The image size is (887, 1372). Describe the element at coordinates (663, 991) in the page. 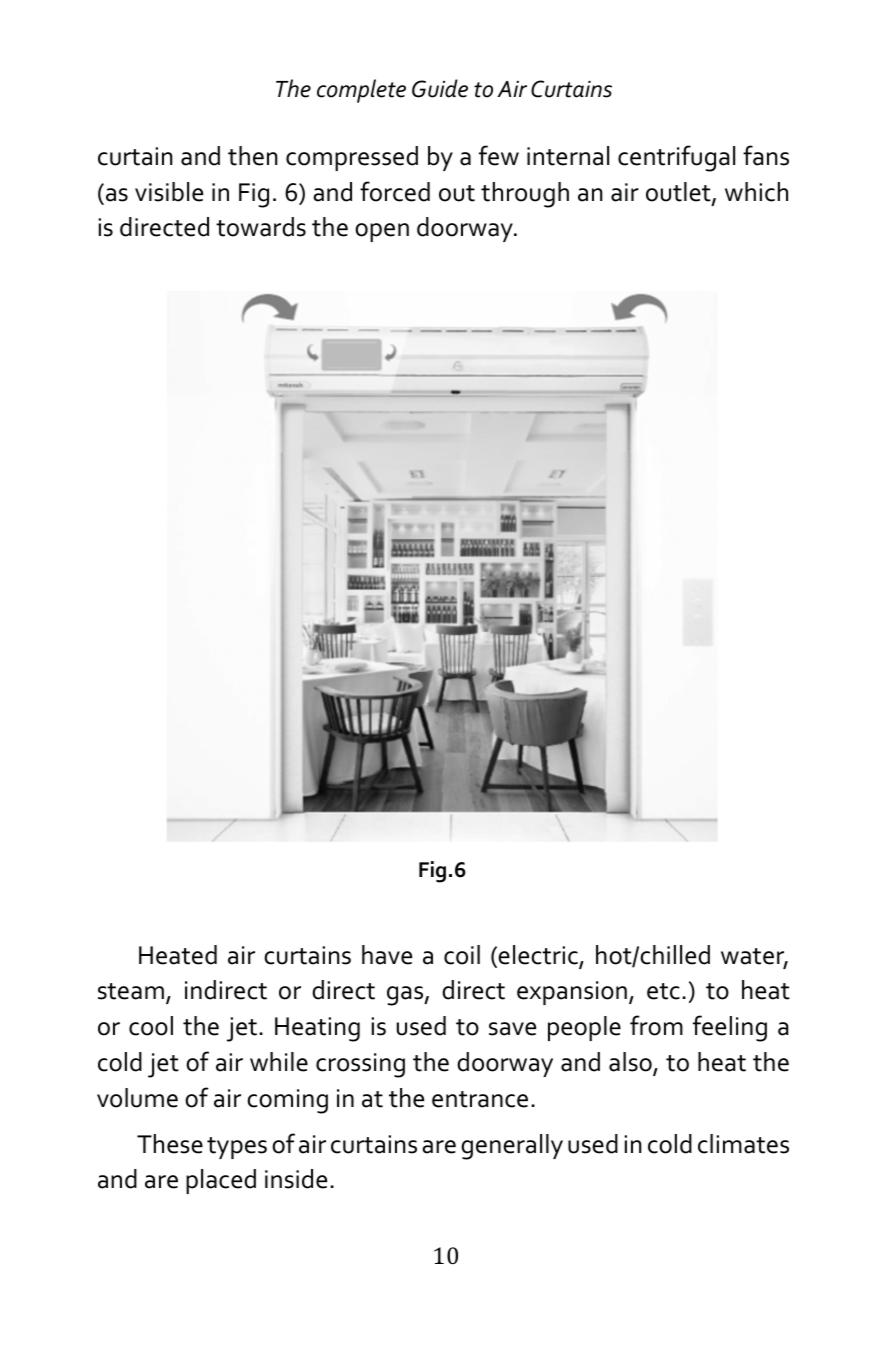

I see `etc` at that location.
